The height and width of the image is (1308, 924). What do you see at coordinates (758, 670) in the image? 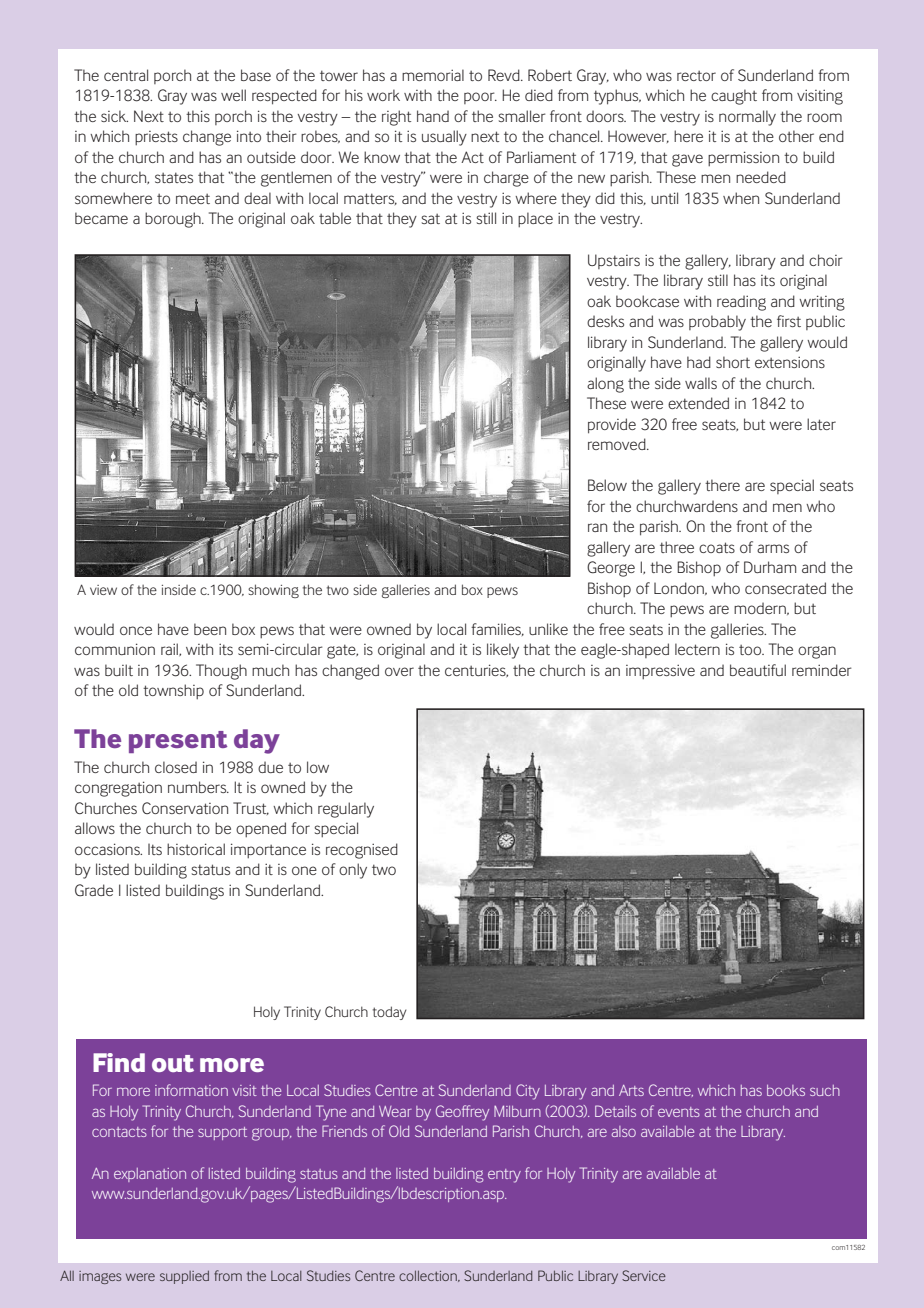
I see `beautiful` at bounding box center [758, 670].
